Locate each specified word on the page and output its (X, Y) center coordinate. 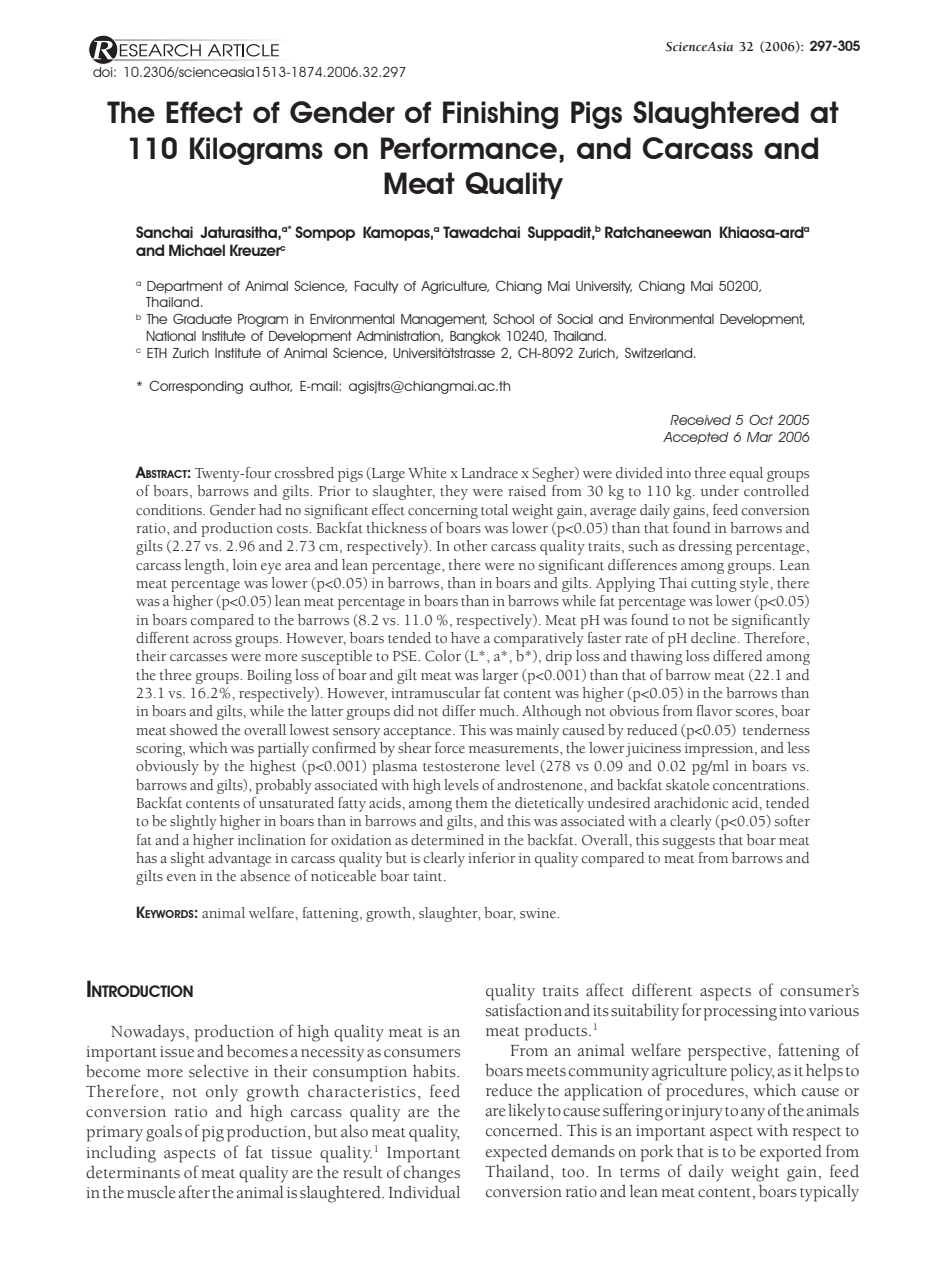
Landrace (489, 473)
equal (746, 474)
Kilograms (256, 151)
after (194, 1192)
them (472, 802)
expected (516, 1153)
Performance (469, 148)
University (604, 287)
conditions (170, 510)
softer (792, 821)
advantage (240, 859)
